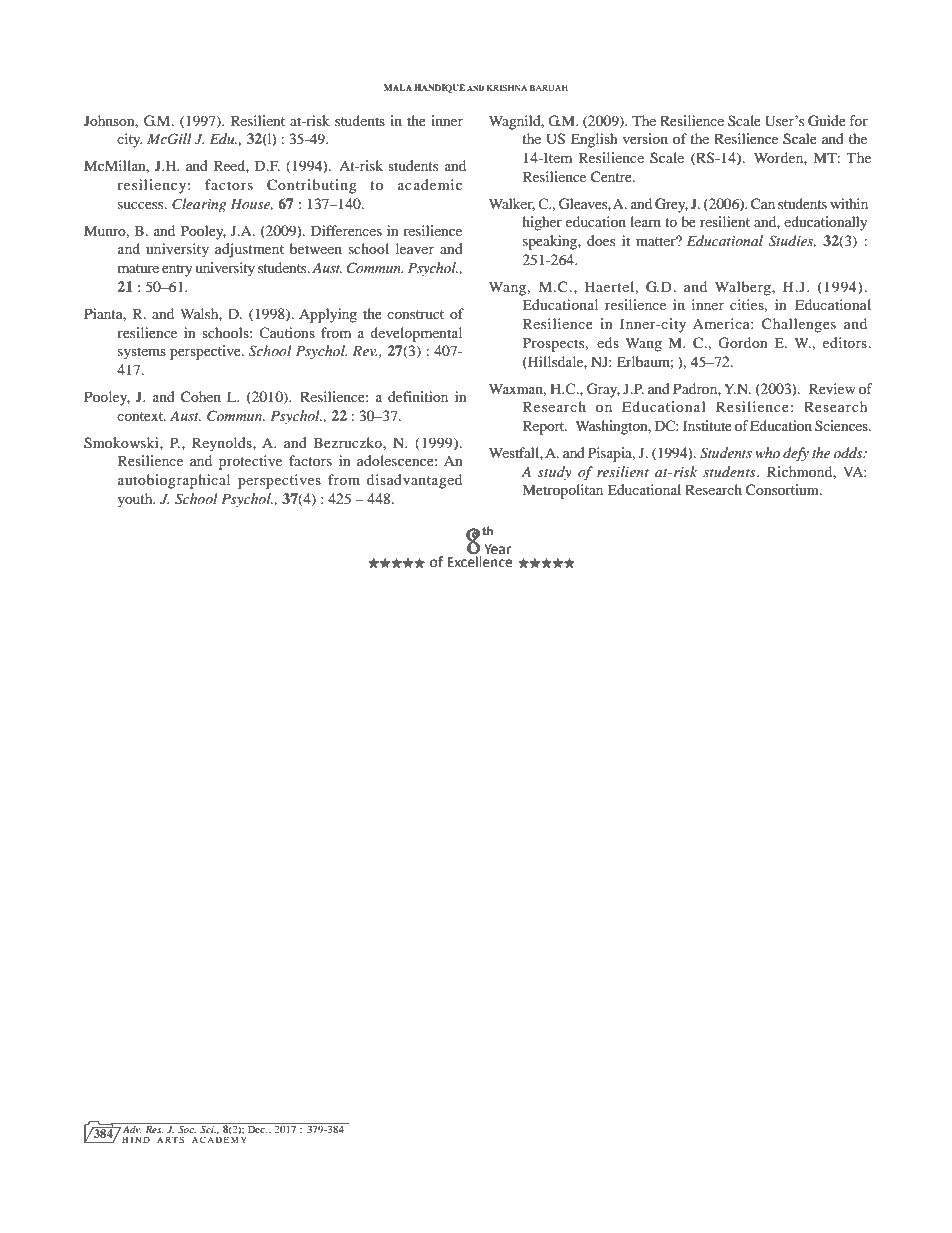  What do you see at coordinates (415, 314) in the page?
I see `construct` at bounding box center [415, 314].
